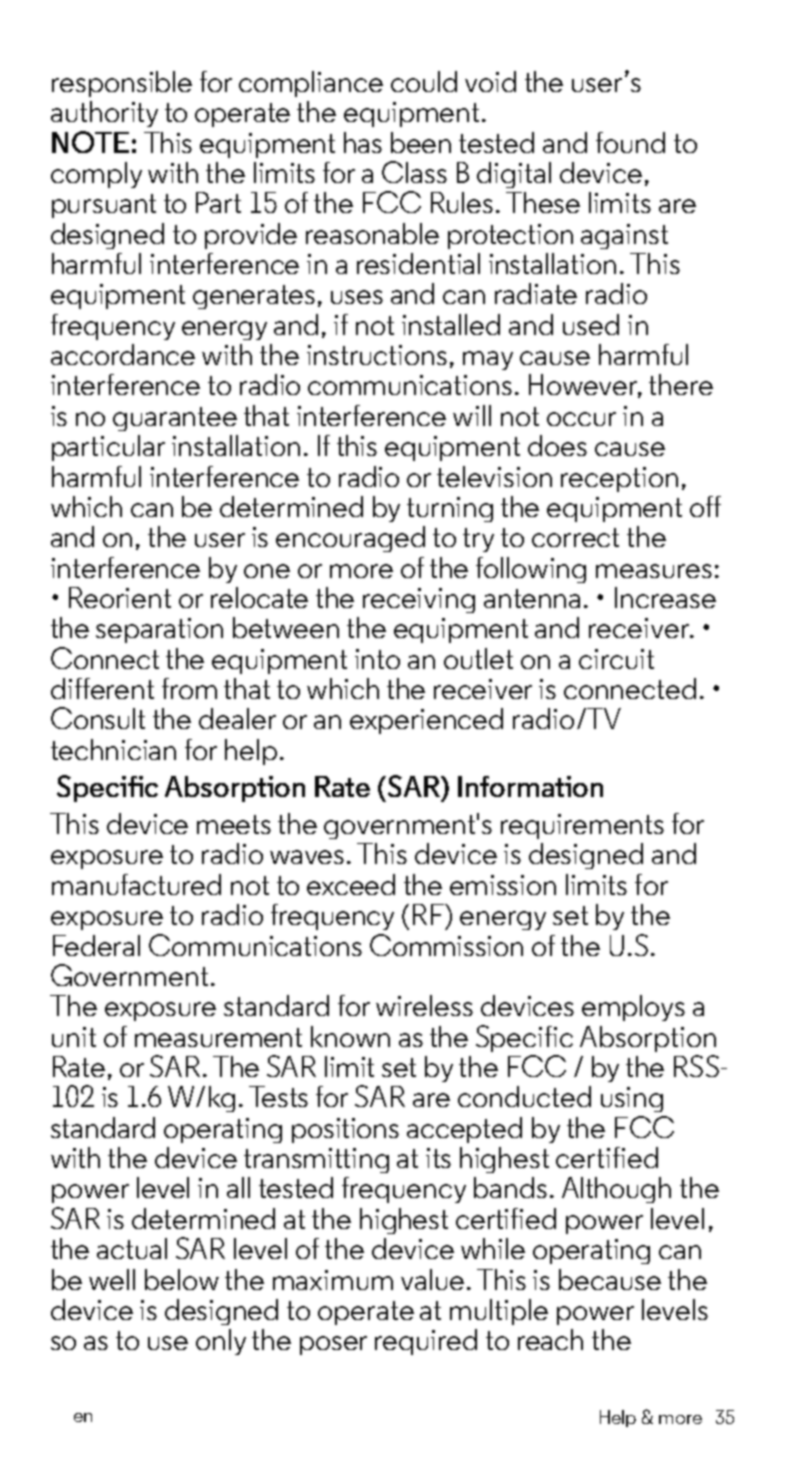 Image resolution: width=812 pixels, height=1481 pixels. Describe the element at coordinates (363, 142) in the document. I see `has` at that location.
